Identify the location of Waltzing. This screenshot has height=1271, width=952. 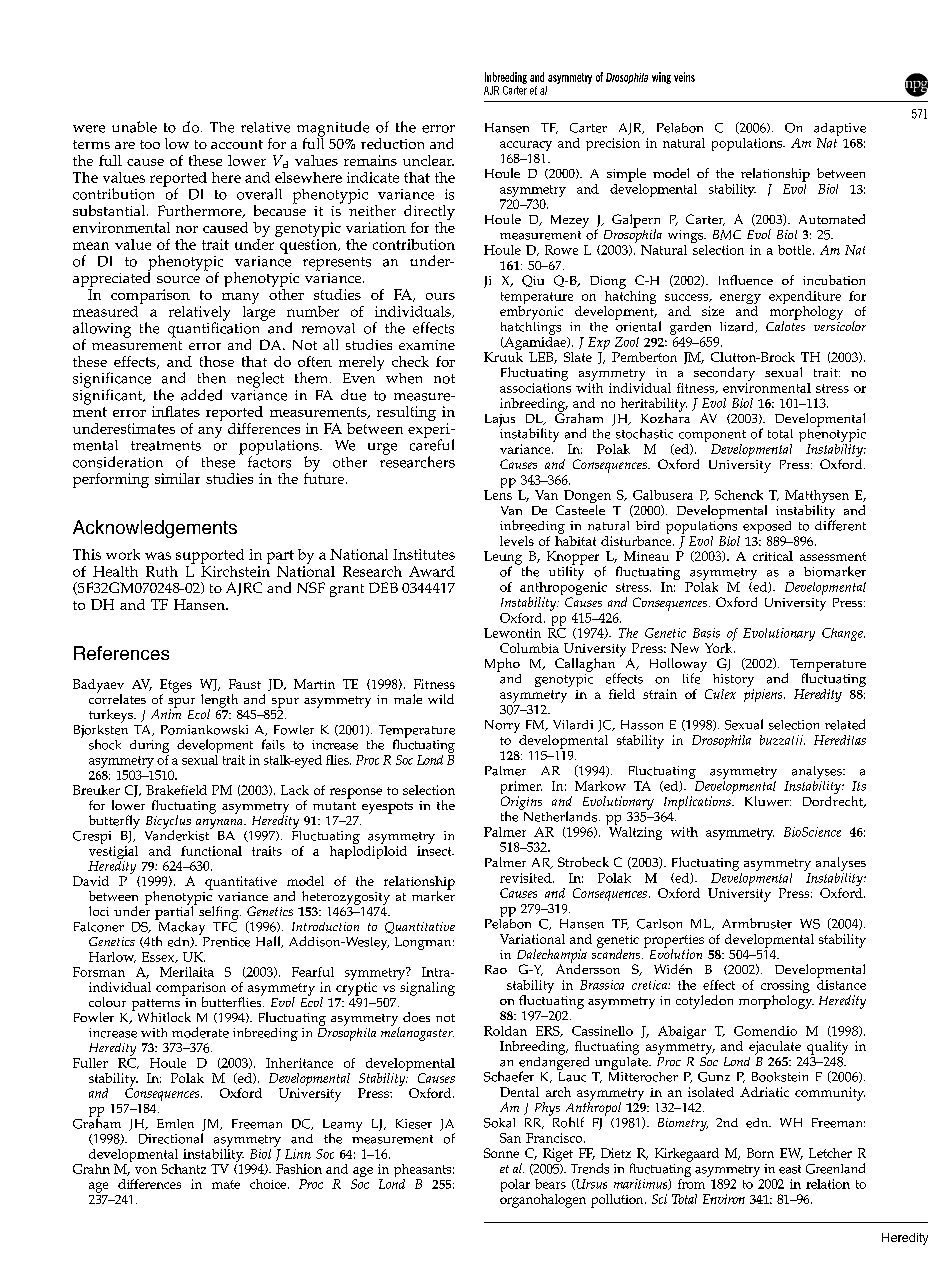
(634, 832).
